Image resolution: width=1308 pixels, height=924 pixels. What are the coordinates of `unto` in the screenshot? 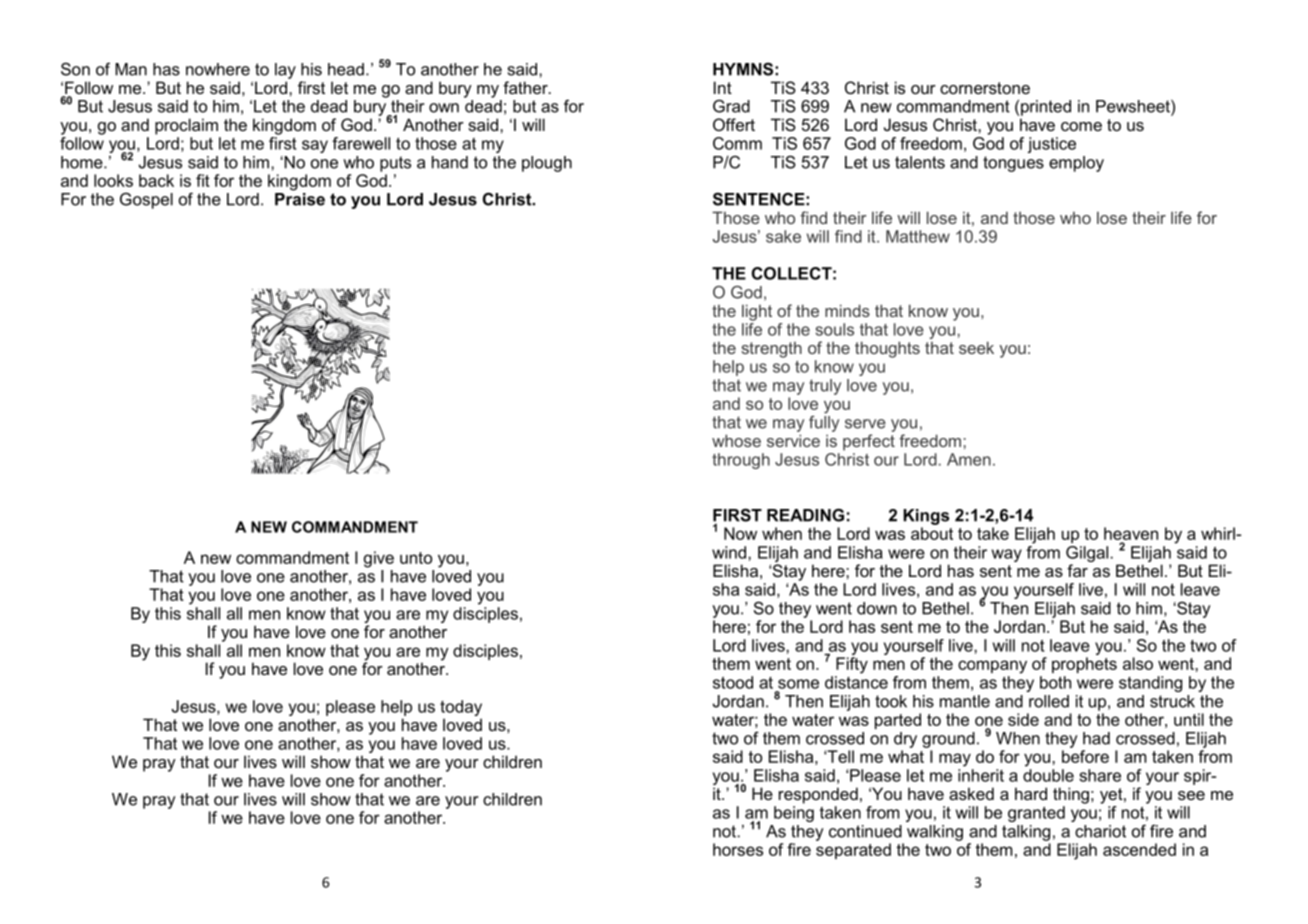 It's located at (416, 558).
